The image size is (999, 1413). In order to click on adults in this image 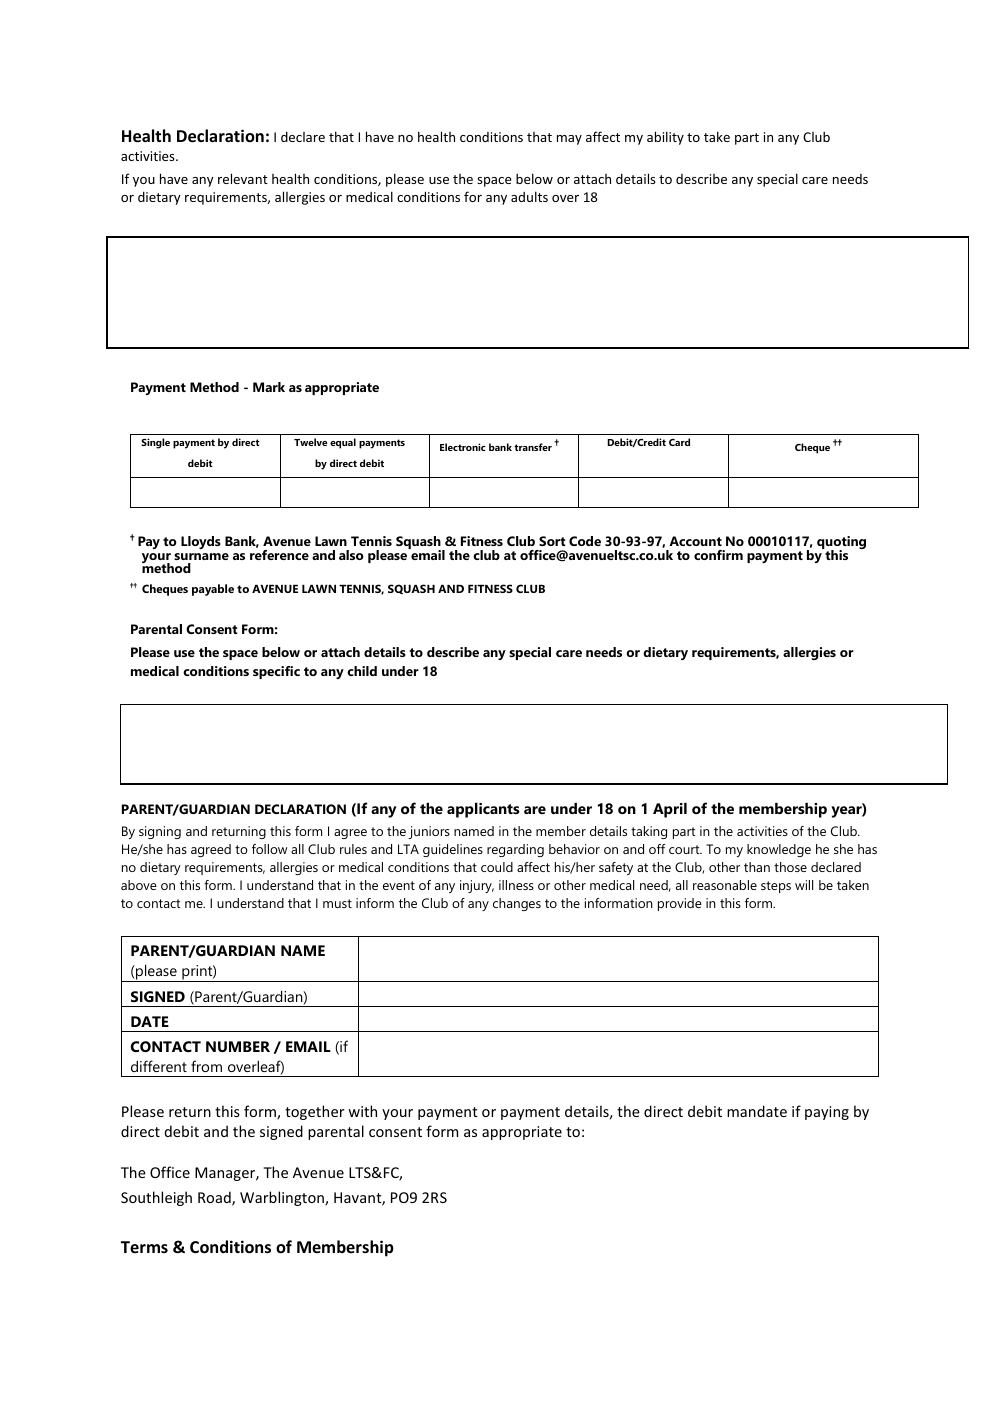, I will do `click(529, 196)`.
